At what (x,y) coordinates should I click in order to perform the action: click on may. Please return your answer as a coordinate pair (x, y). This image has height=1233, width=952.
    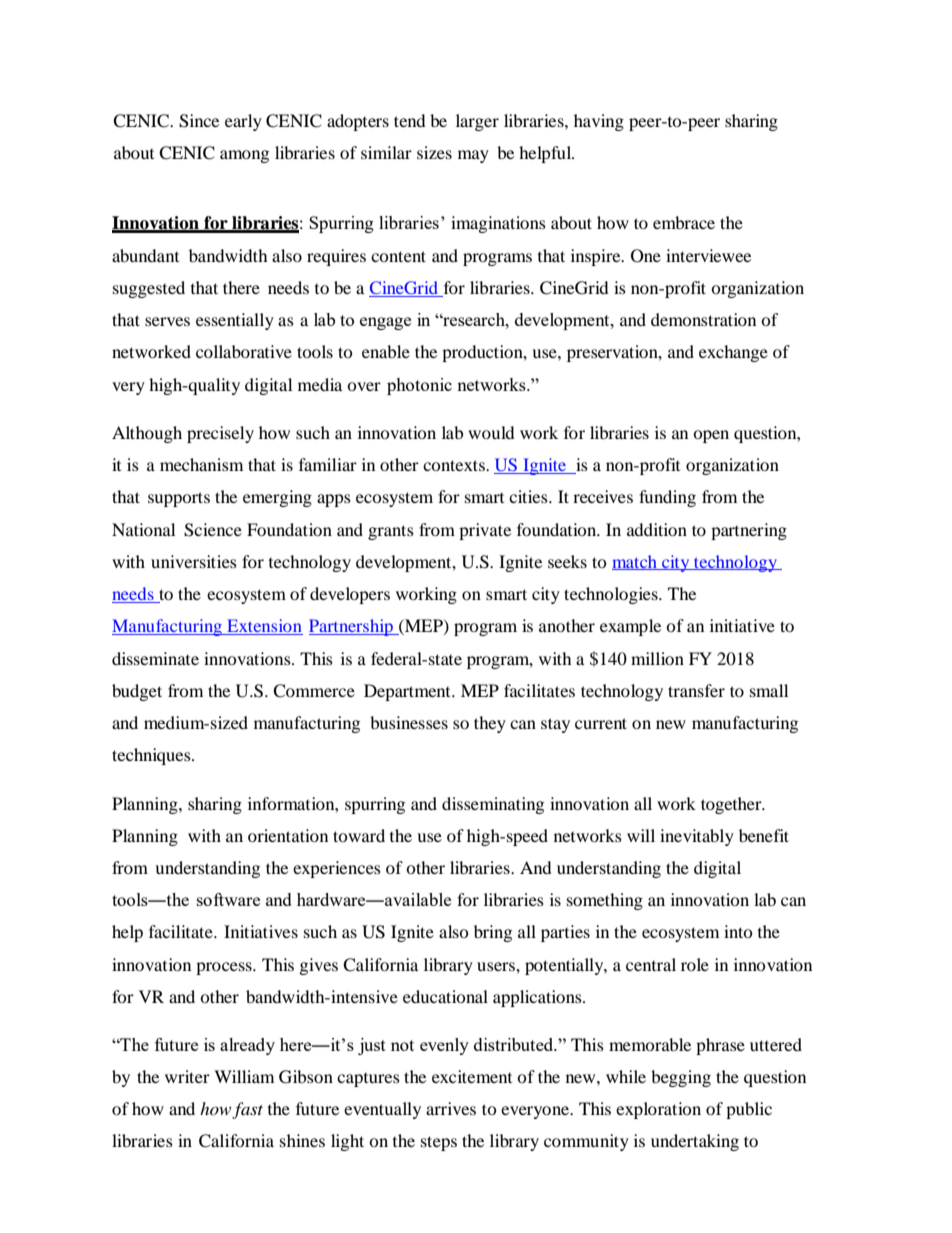
    Looking at the image, I should click on (473, 156).
